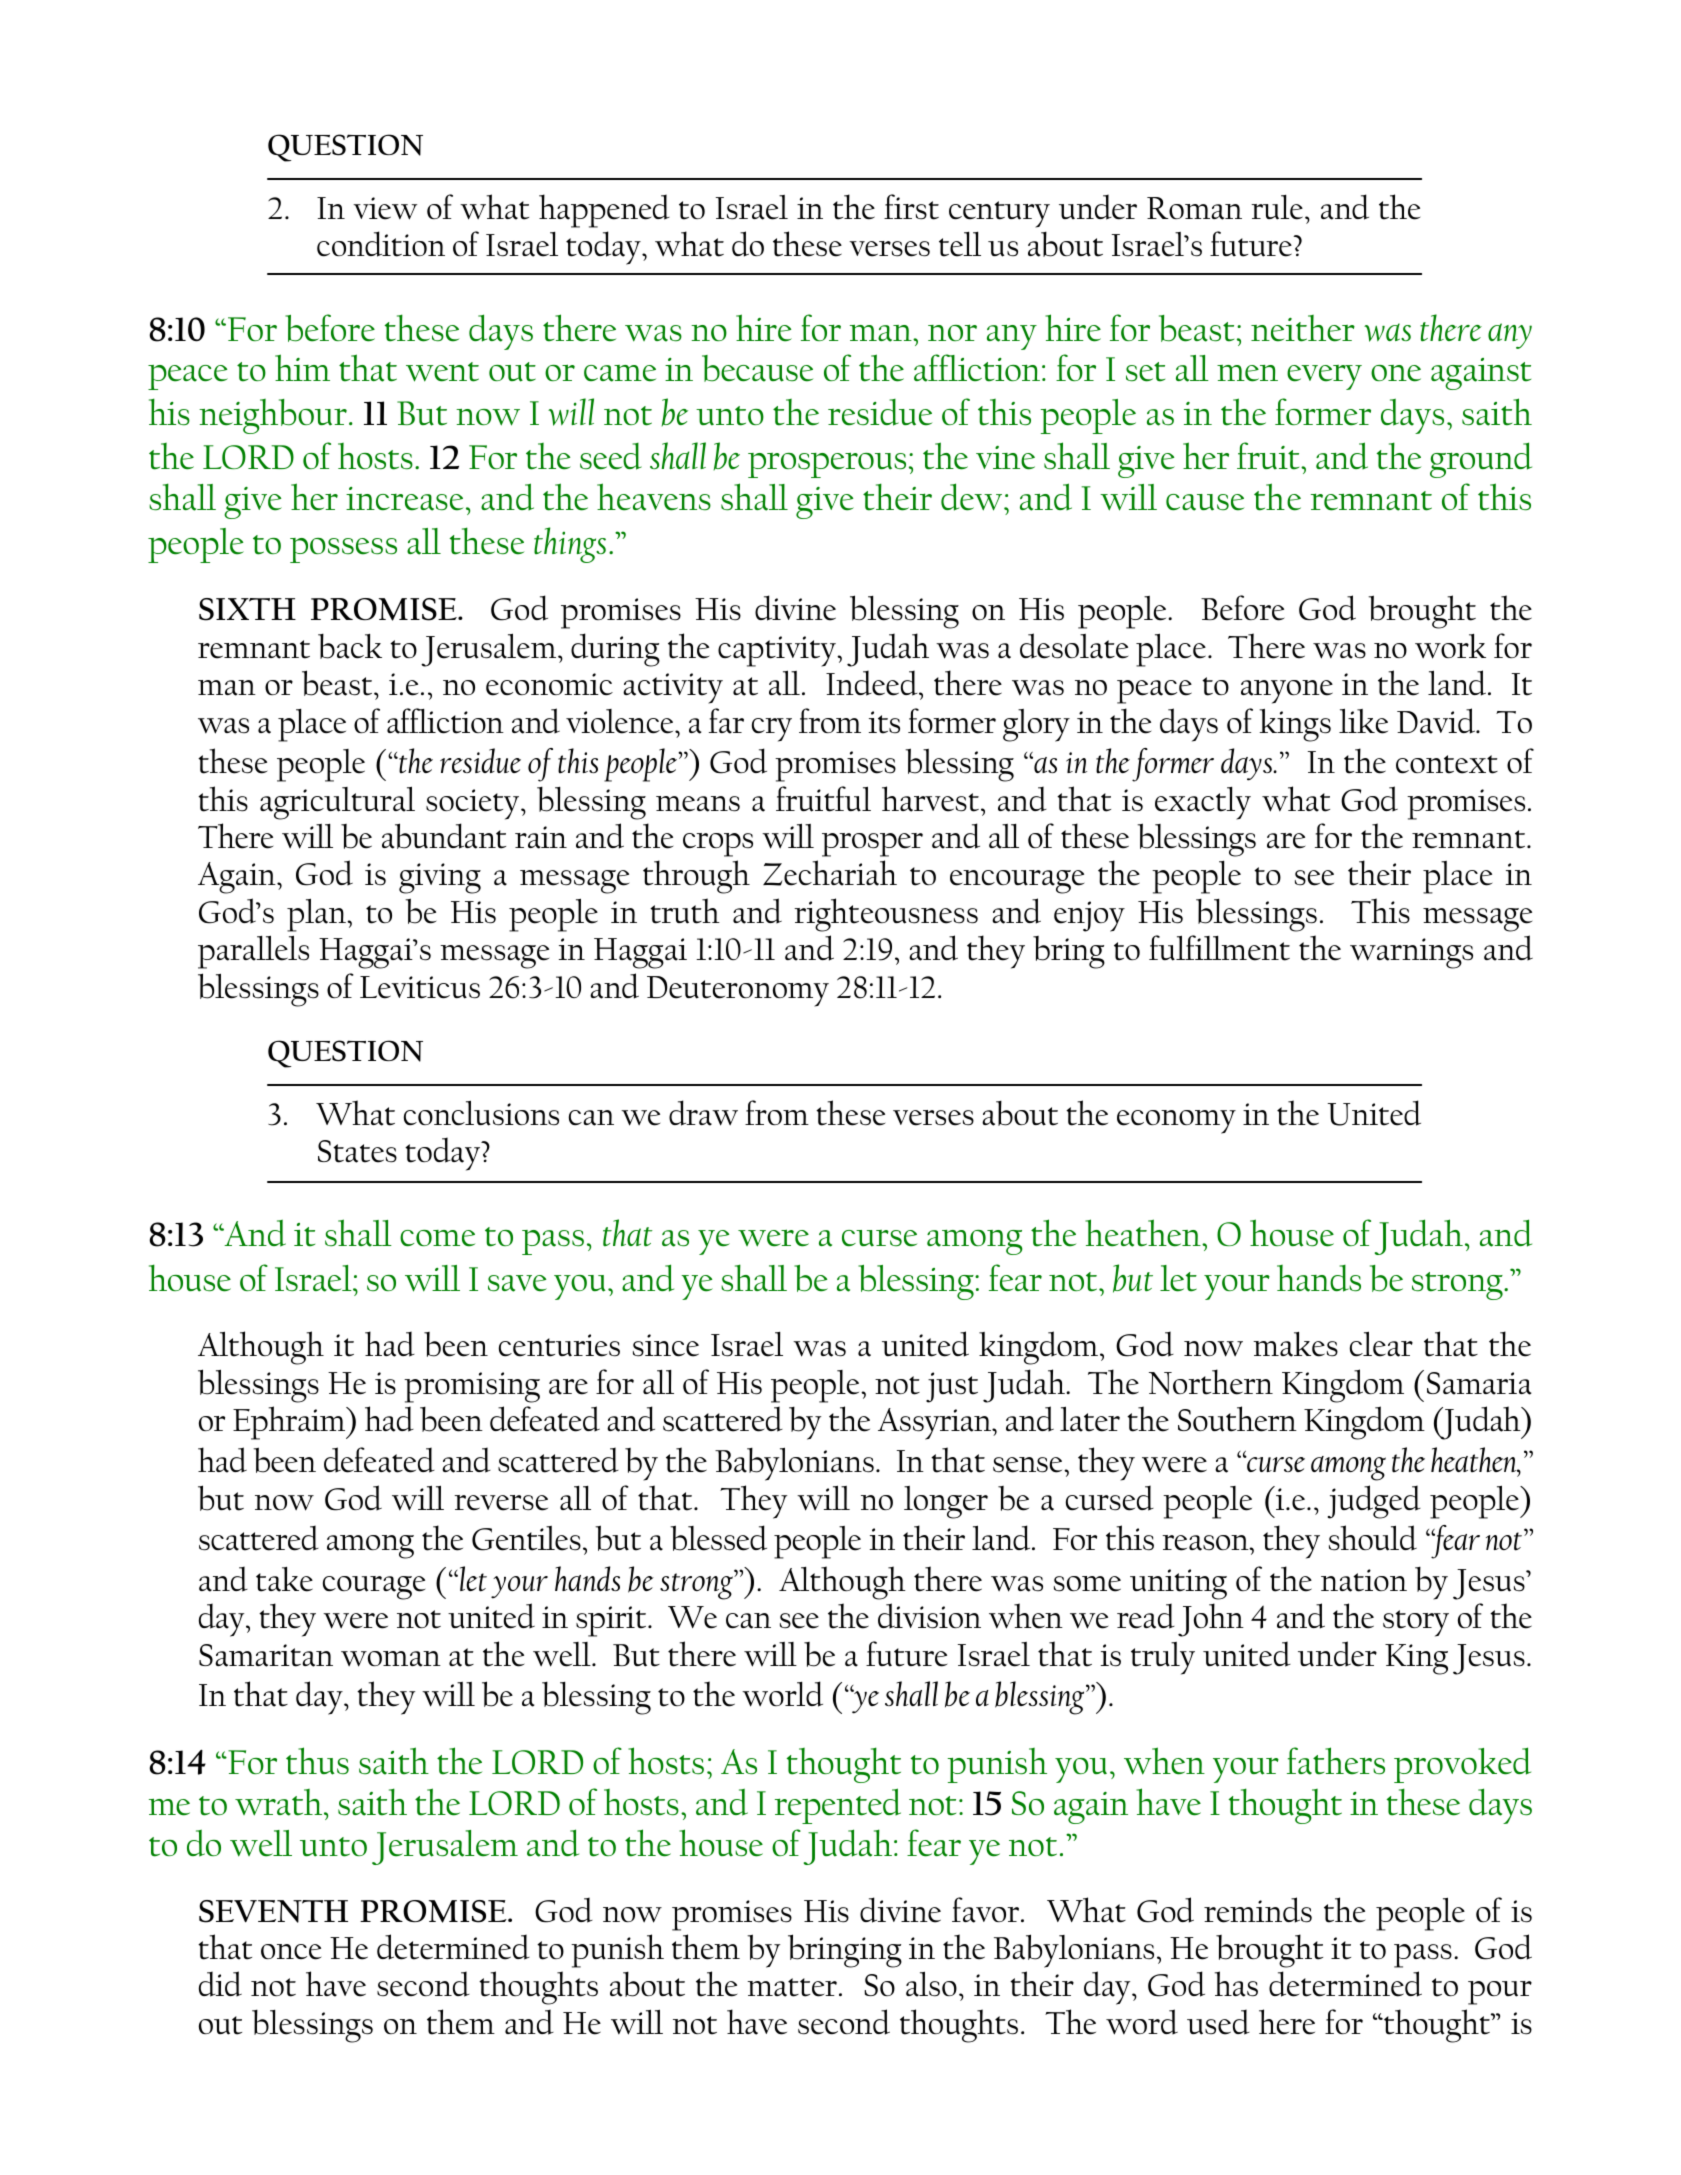 The height and width of the image is (2175, 1681). Describe the element at coordinates (291, 1952) in the image. I see `once` at that location.
